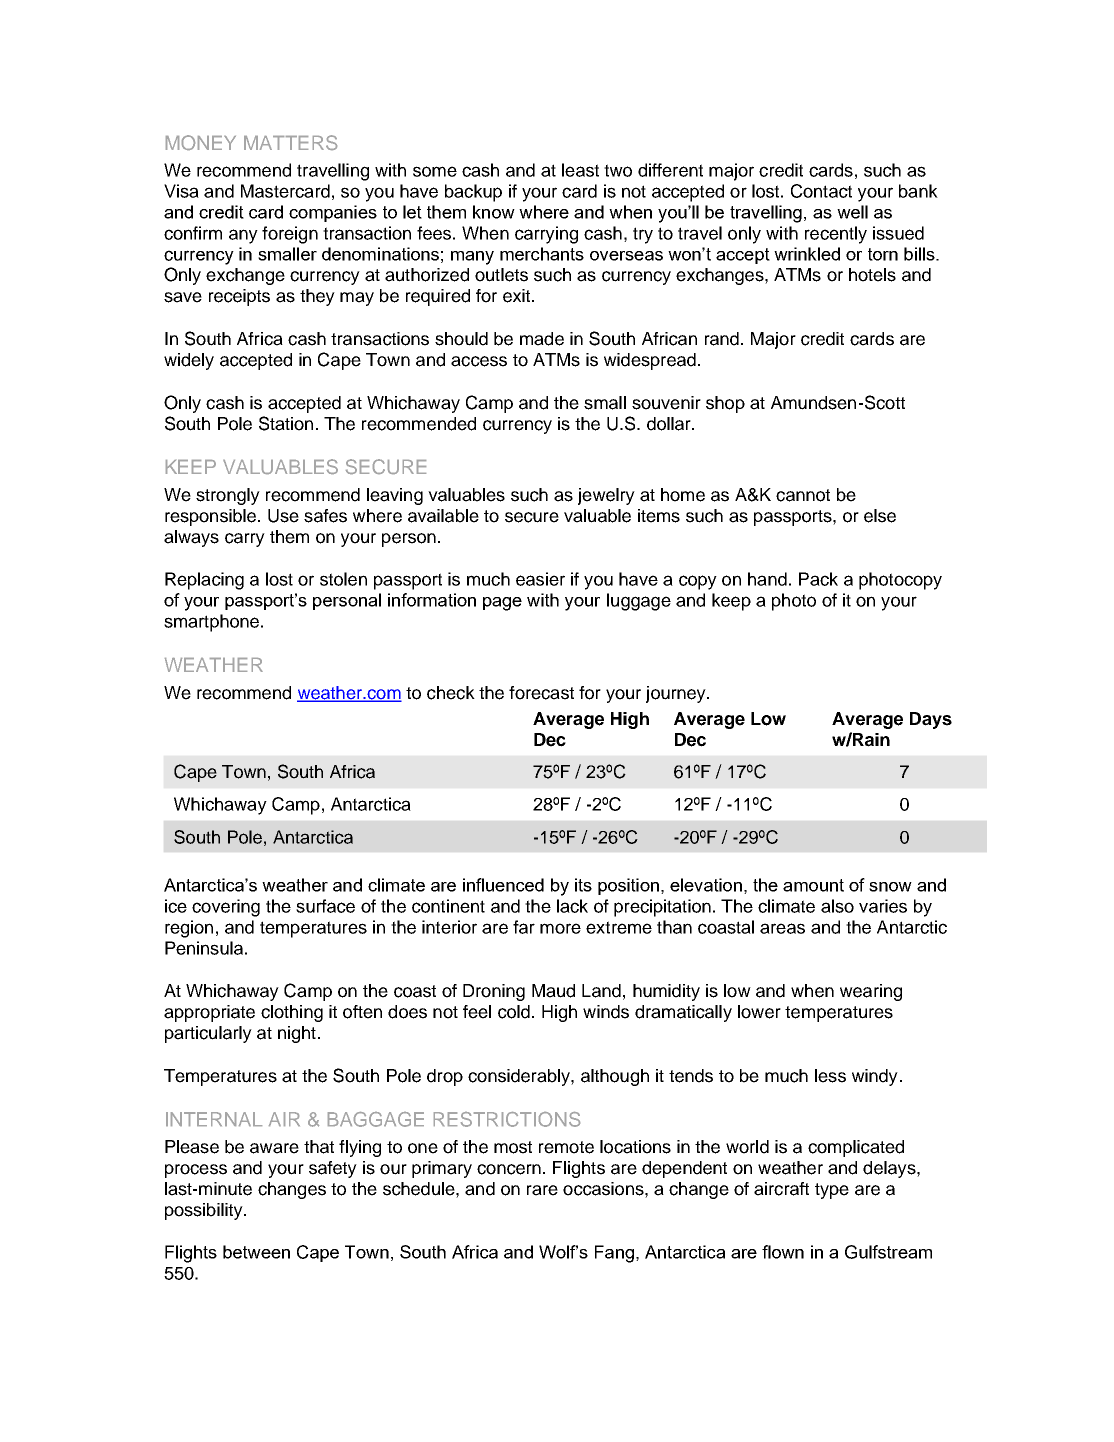 This screenshot has width=1114, height=1442. Describe the element at coordinates (213, 623) in the screenshot. I see `smartphone` at that location.
